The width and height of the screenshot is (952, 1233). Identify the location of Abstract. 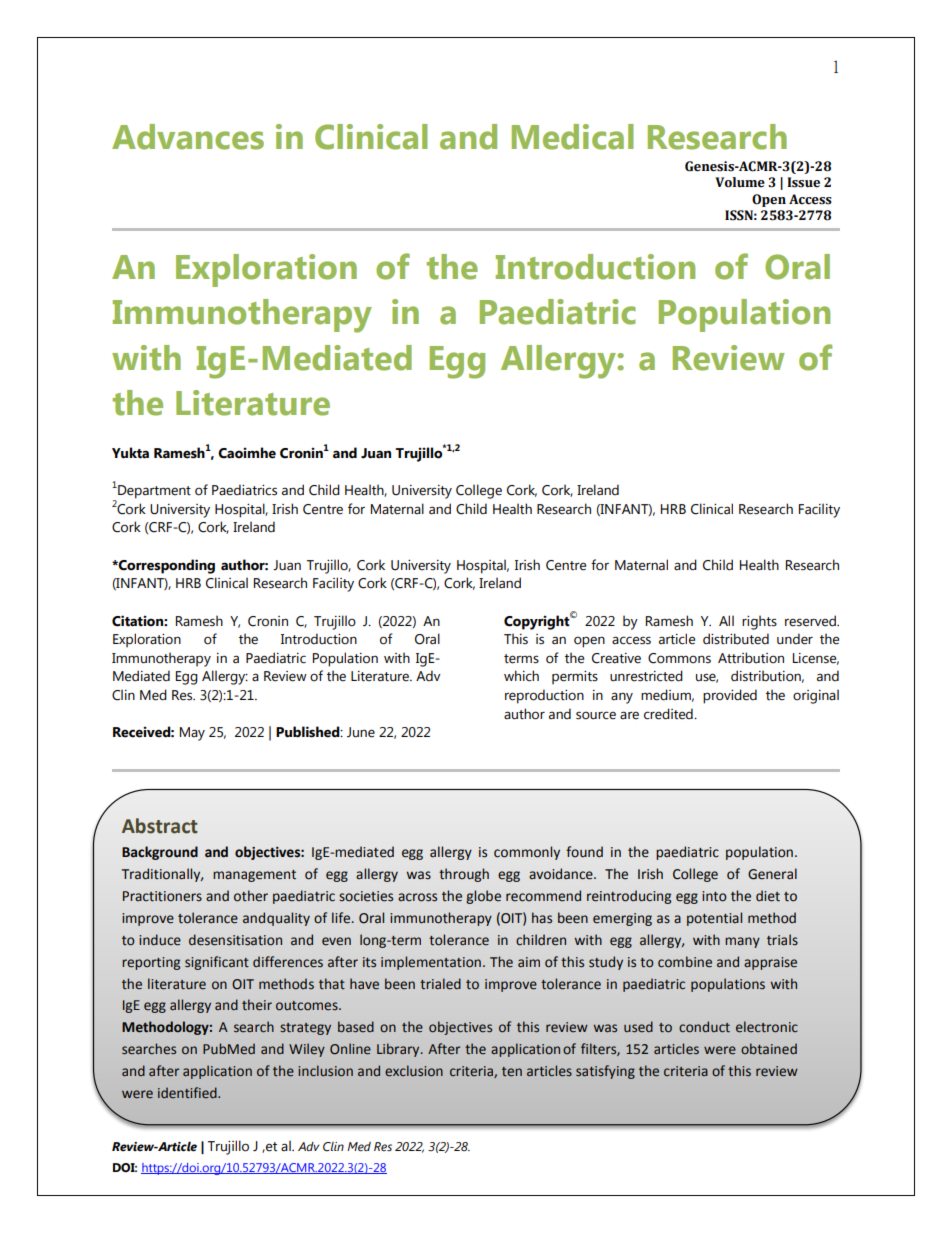
(160, 826).
